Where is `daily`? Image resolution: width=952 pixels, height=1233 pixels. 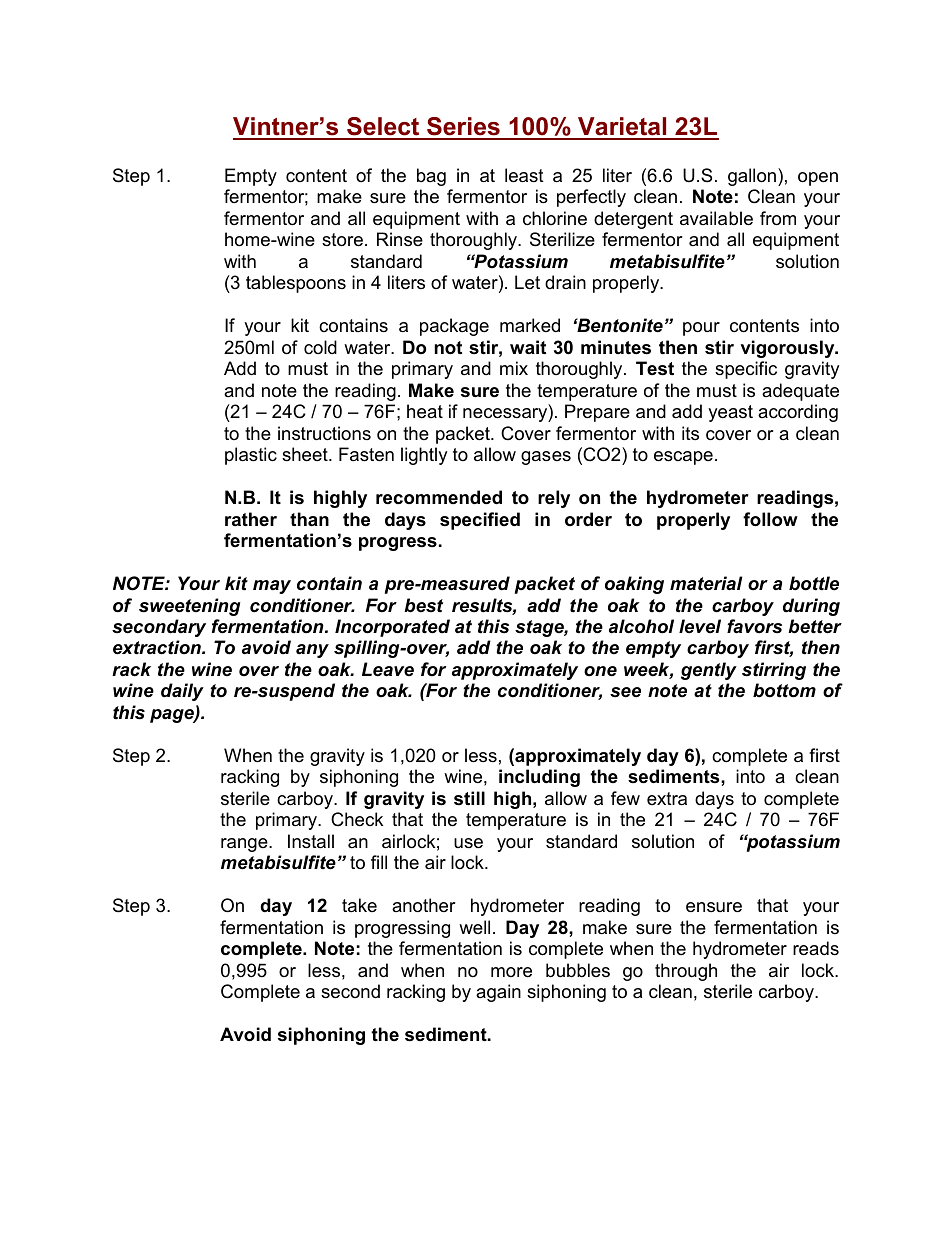
daily is located at coordinates (182, 692).
